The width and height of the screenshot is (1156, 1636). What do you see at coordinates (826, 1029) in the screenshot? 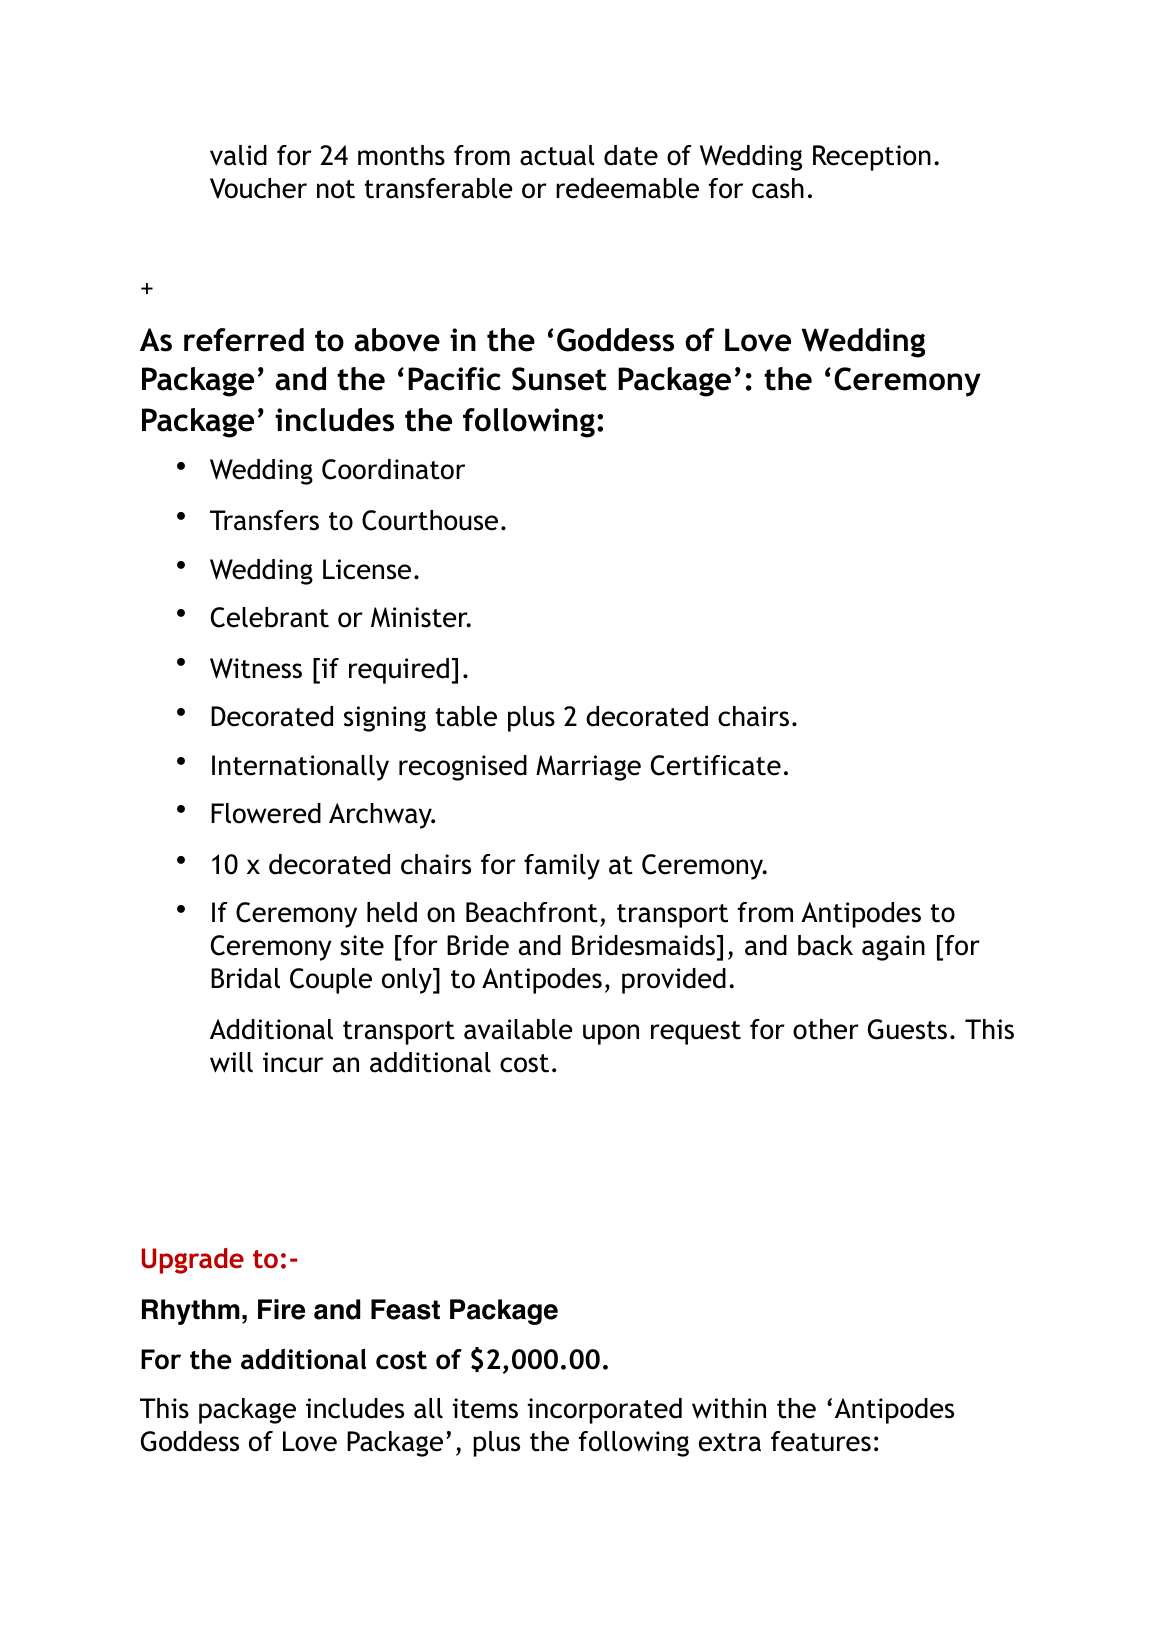
I see `other` at bounding box center [826, 1029].
